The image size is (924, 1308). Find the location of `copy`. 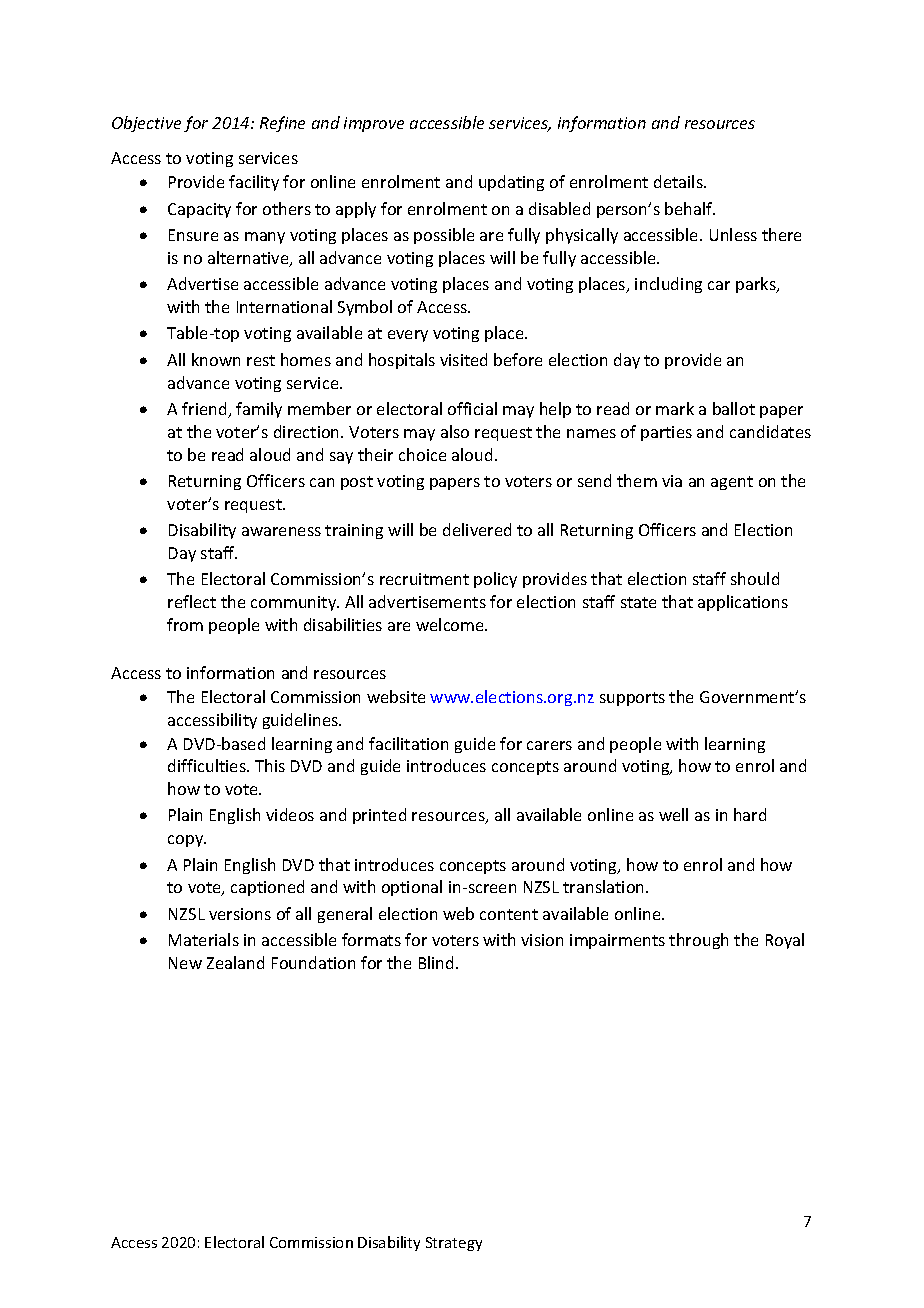

copy is located at coordinates (187, 841).
